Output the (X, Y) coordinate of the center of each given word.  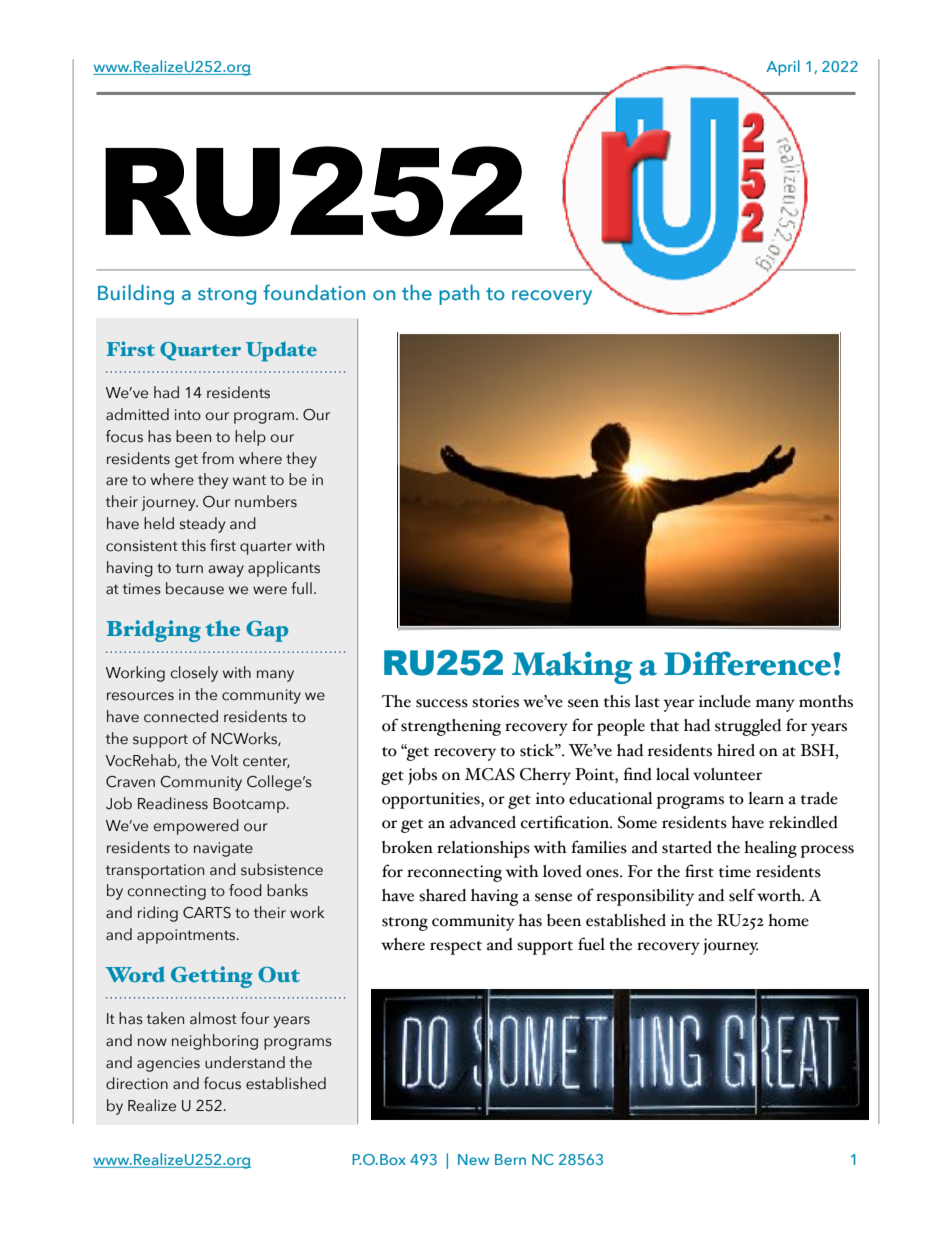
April (783, 68)
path (459, 295)
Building (136, 294)
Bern (510, 1159)
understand (245, 1062)
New (473, 1159)
